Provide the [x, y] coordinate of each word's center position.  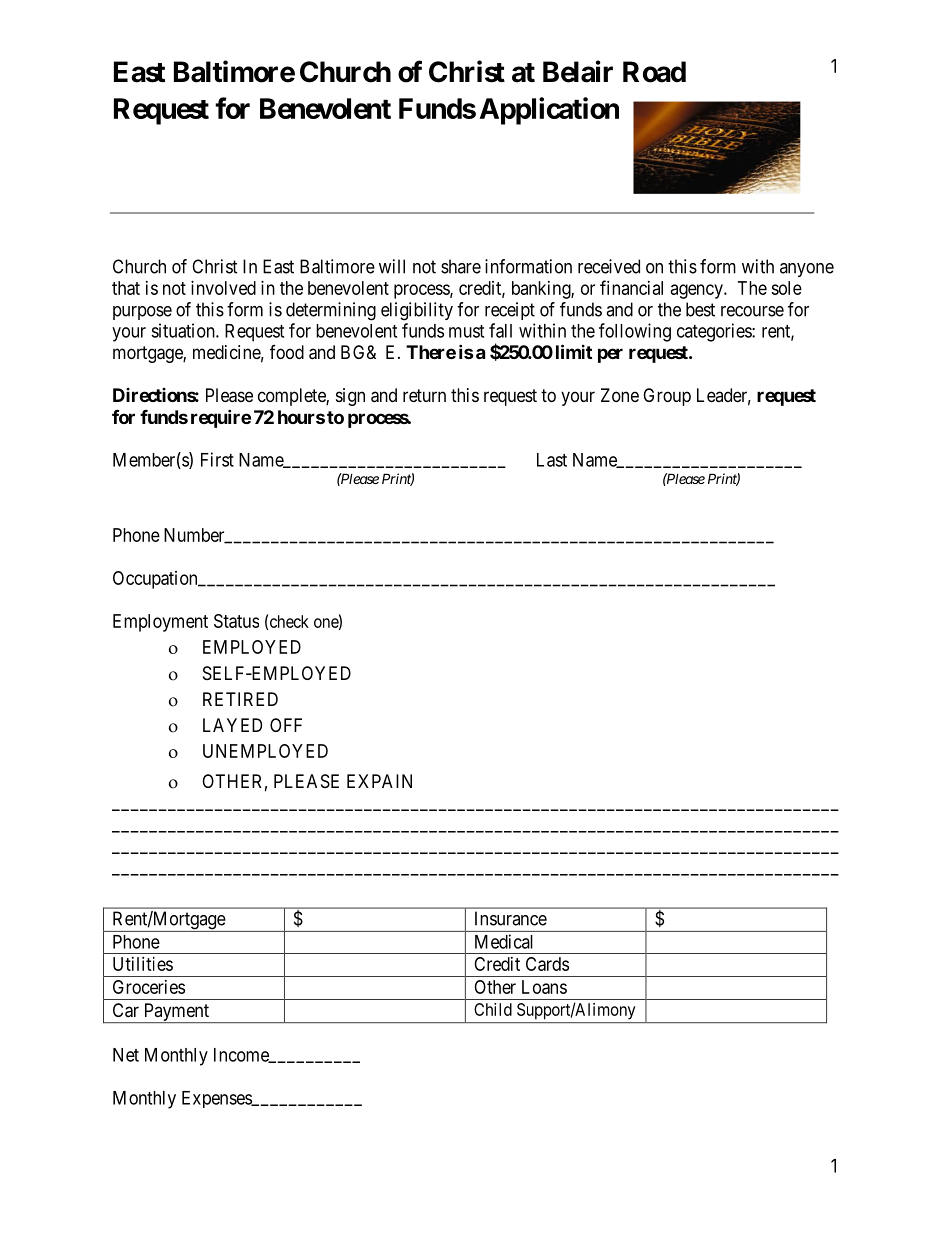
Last [552, 460]
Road [654, 72]
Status [236, 621]
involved [223, 288]
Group [667, 397]
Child [493, 1009]
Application [549, 111]
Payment [176, 1013]
